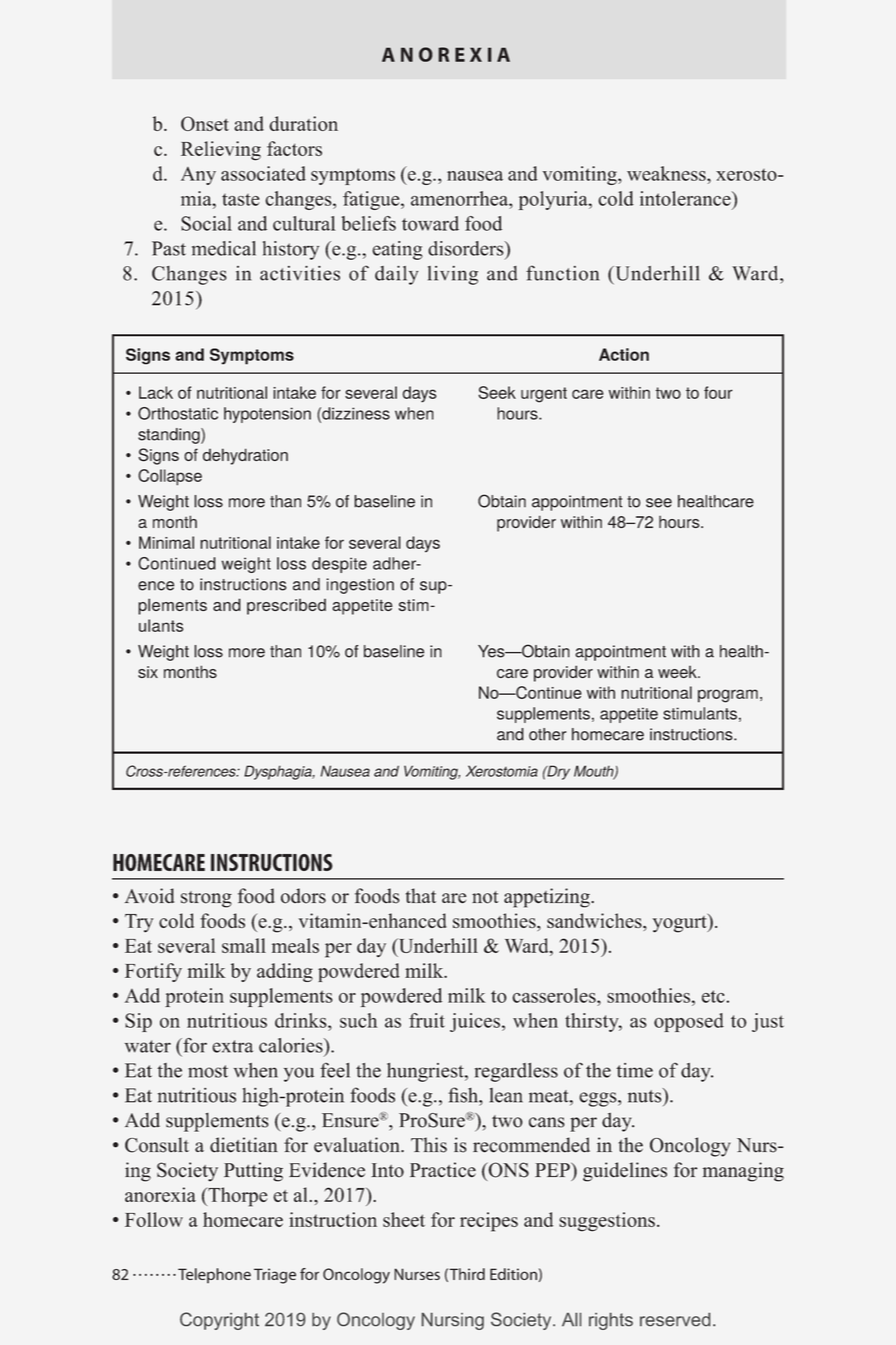 This screenshot has height=1345, width=896. Describe the element at coordinates (221, 151) in the screenshot. I see `Relieving` at that location.
